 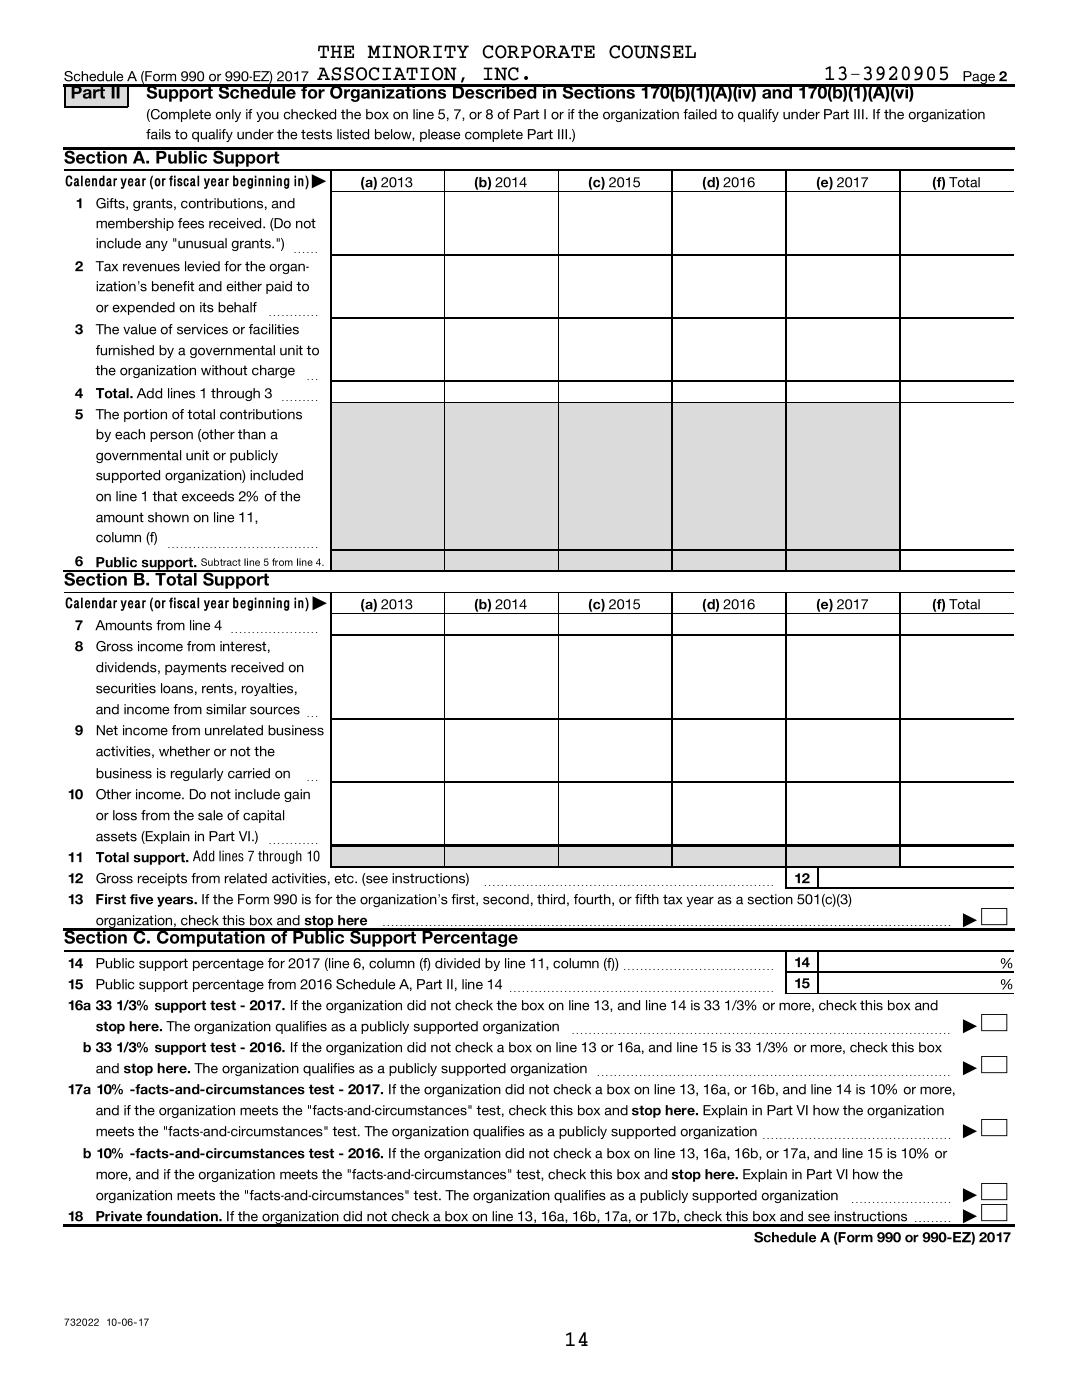 I want to click on payments, so click(x=196, y=668).
